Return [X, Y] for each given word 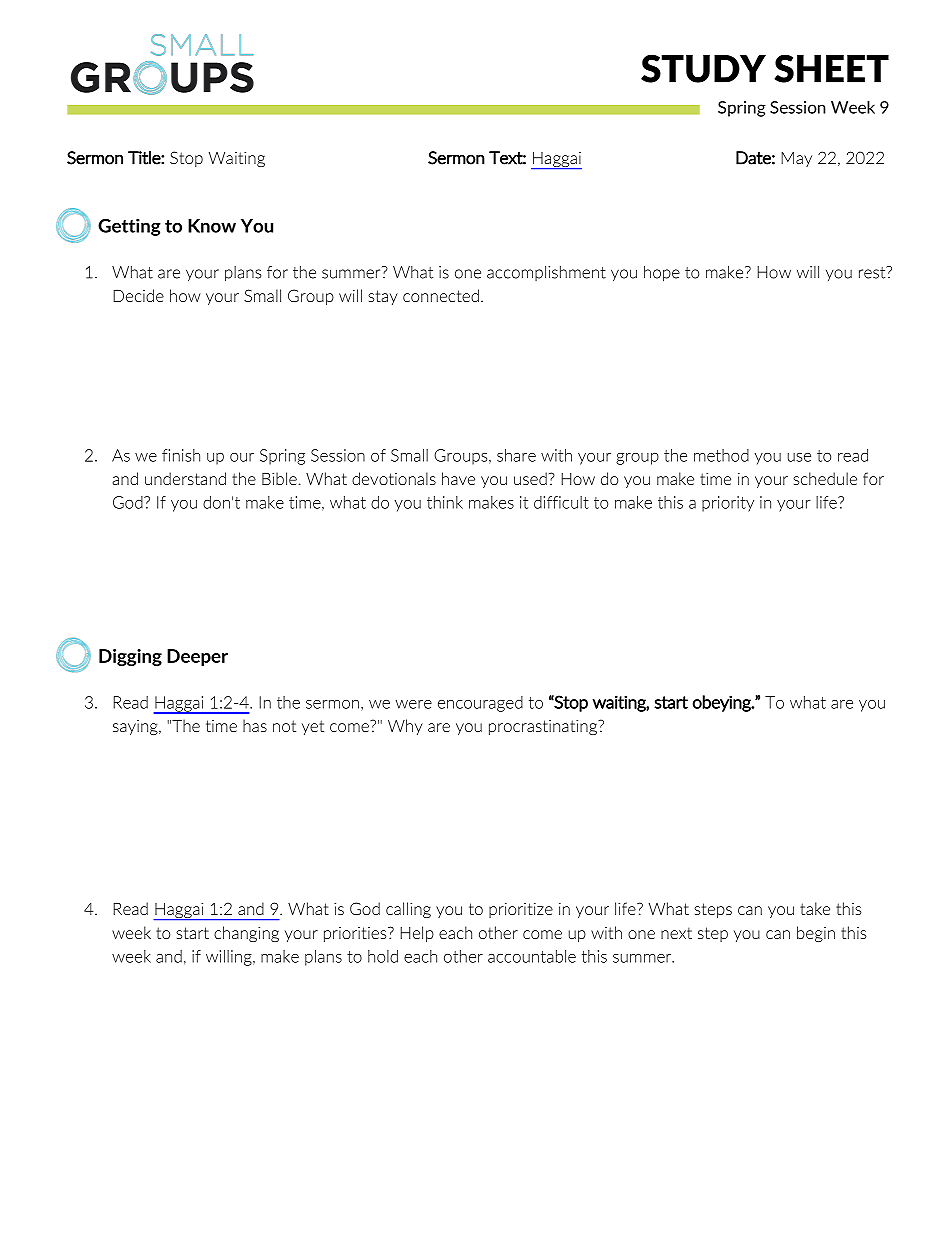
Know [212, 226]
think [445, 502]
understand [185, 478]
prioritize [521, 910]
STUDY [703, 68]
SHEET [831, 68]
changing [246, 934]
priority [728, 504]
